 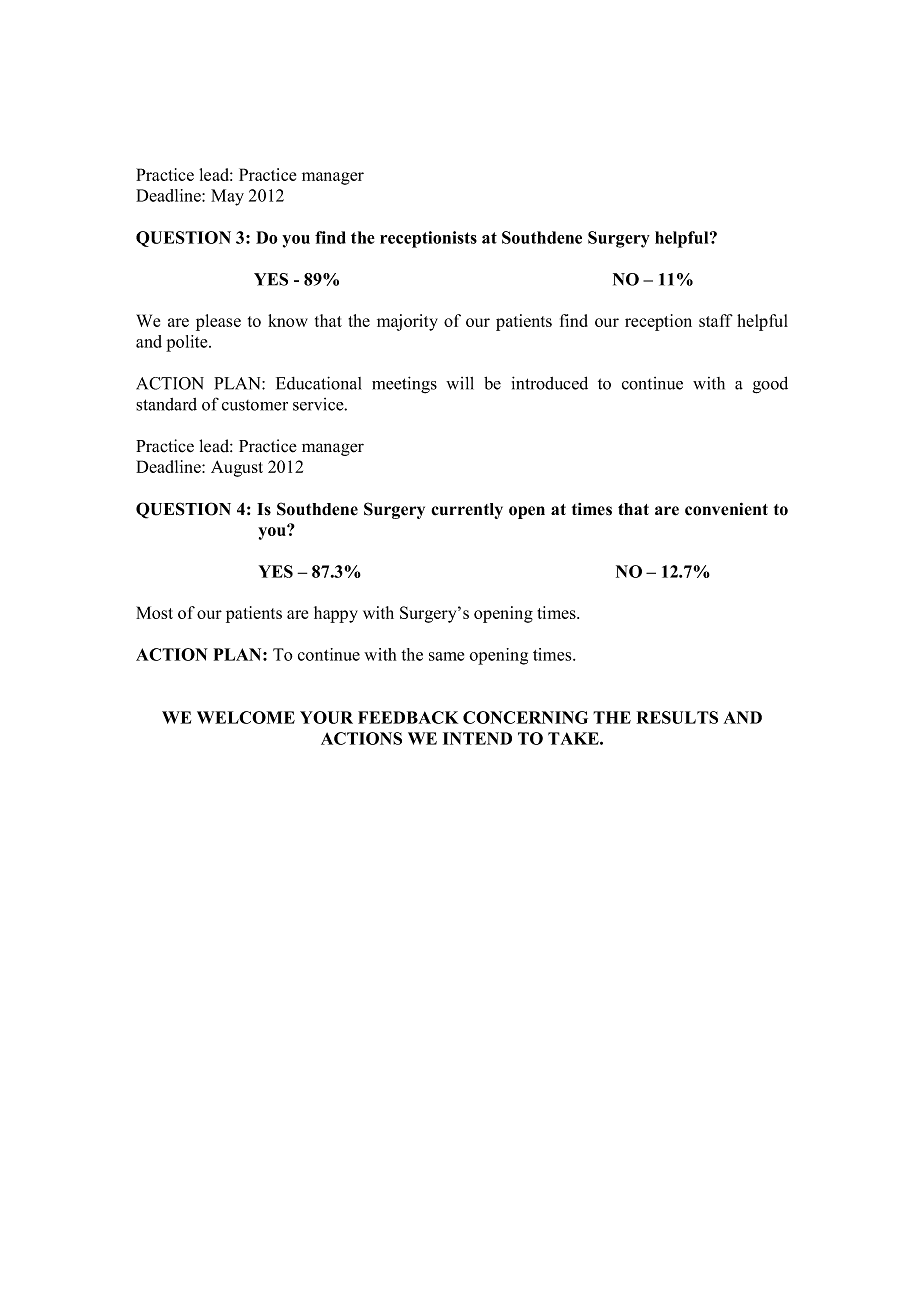 I want to click on currently, so click(x=467, y=511).
